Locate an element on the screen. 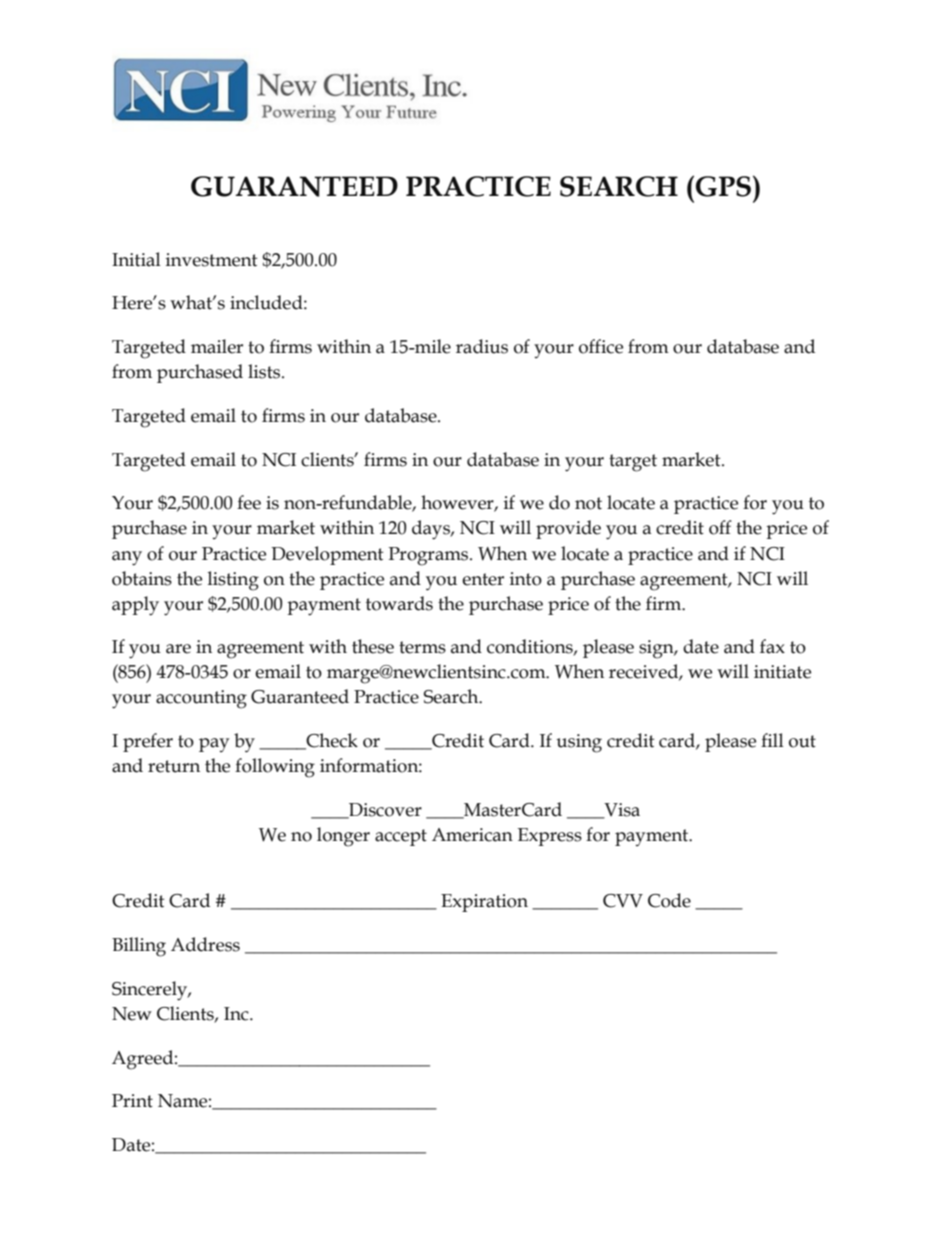 The image size is (952, 1233). radius is located at coordinates (482, 346).
